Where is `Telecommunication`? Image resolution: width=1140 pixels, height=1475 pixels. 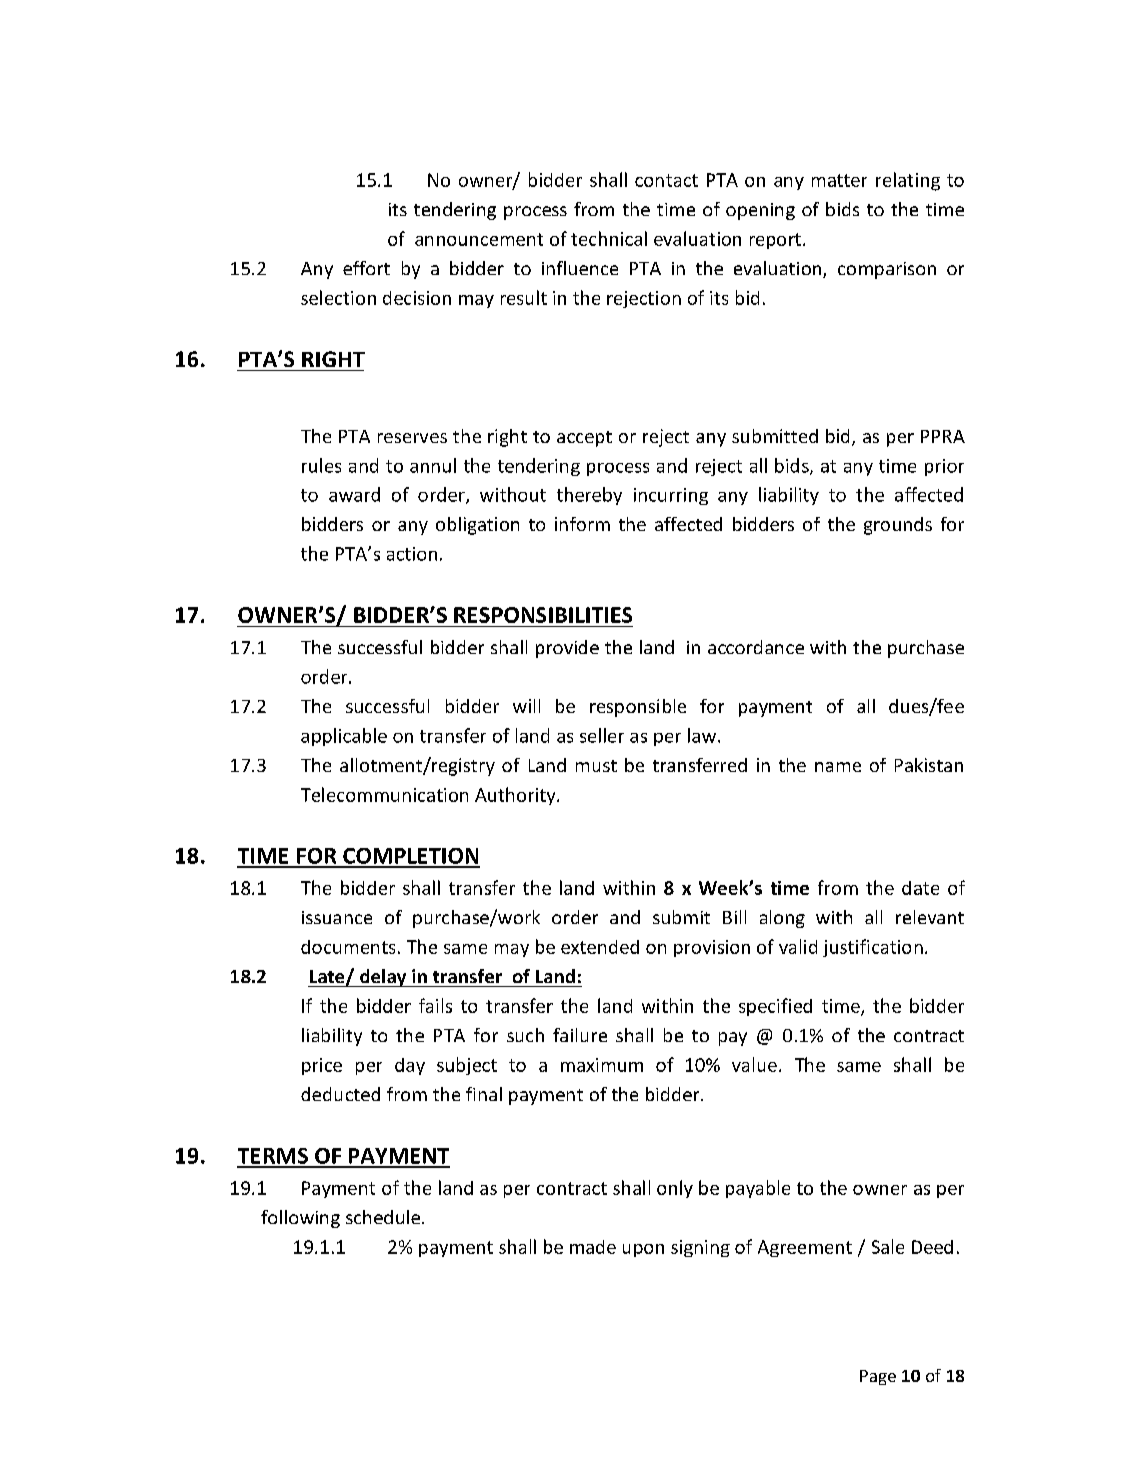 Telecommunication is located at coordinates (384, 794).
